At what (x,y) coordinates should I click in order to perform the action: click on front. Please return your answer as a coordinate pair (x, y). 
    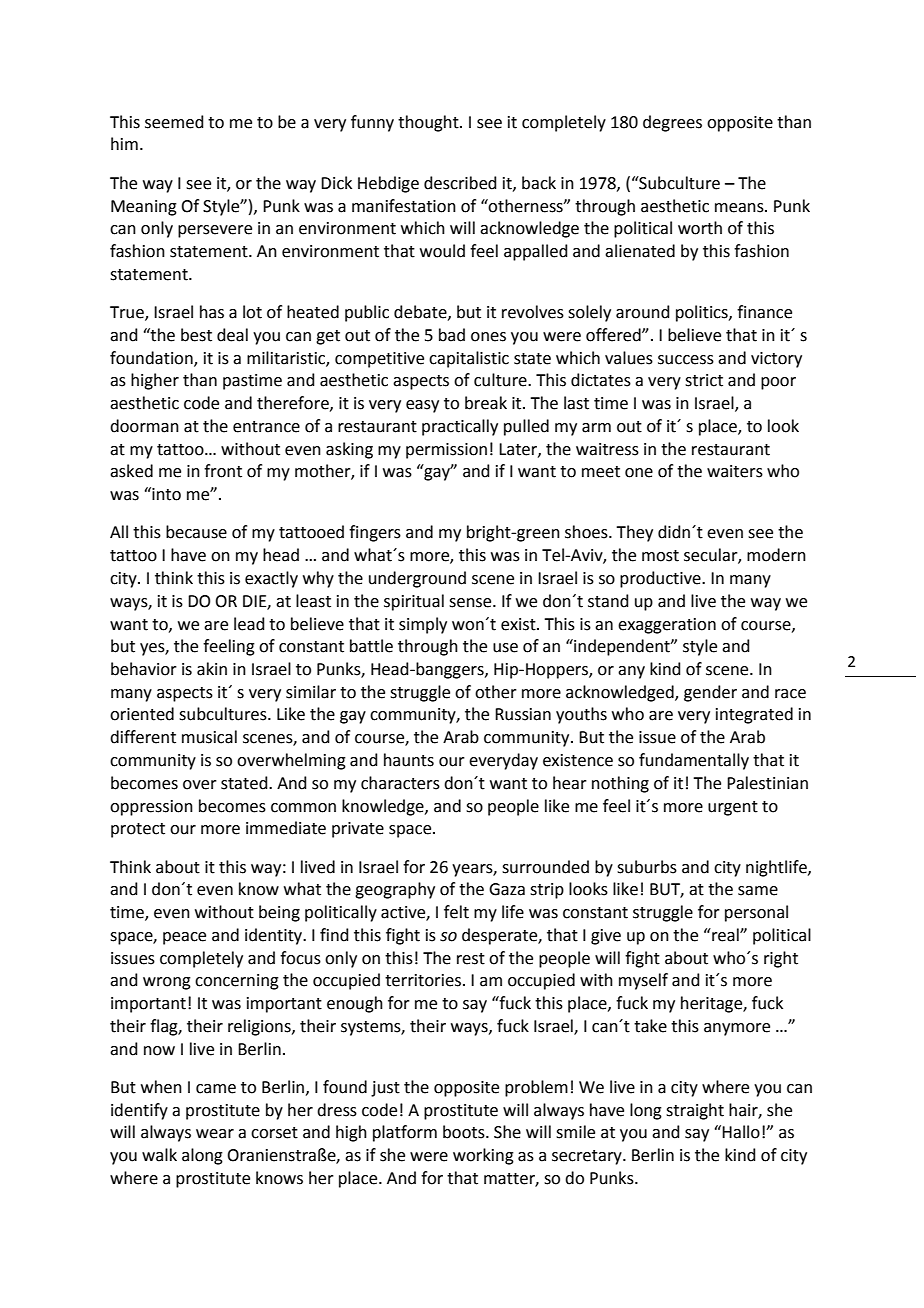
    Looking at the image, I should click on (223, 471).
